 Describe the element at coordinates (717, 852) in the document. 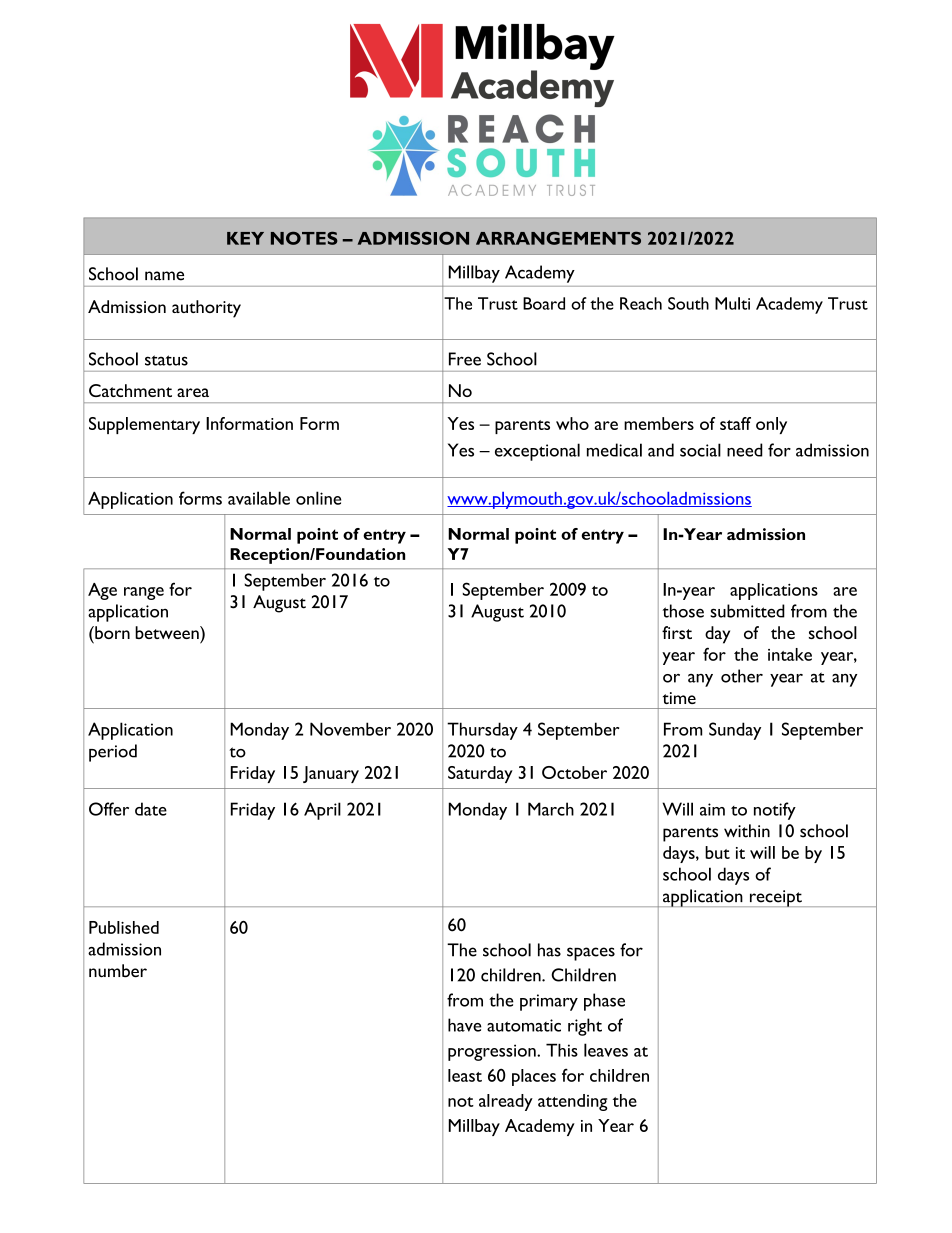

I see `but` at that location.
